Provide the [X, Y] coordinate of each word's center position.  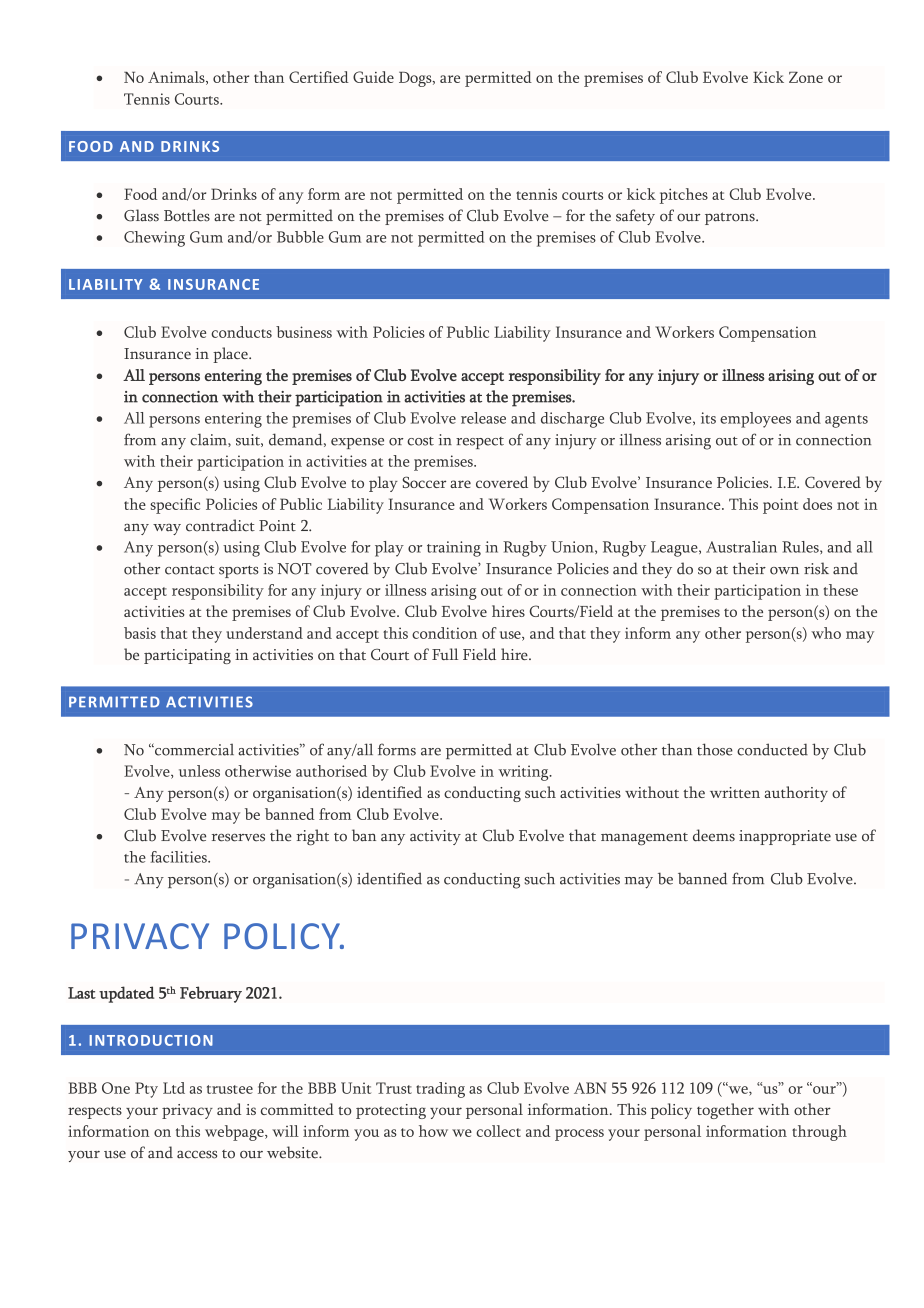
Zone [806, 77]
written [735, 792]
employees [755, 420]
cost [420, 441]
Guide [373, 77]
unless [199, 771]
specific [175, 506]
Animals [177, 78]
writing [524, 773]
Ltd [174, 1088]
